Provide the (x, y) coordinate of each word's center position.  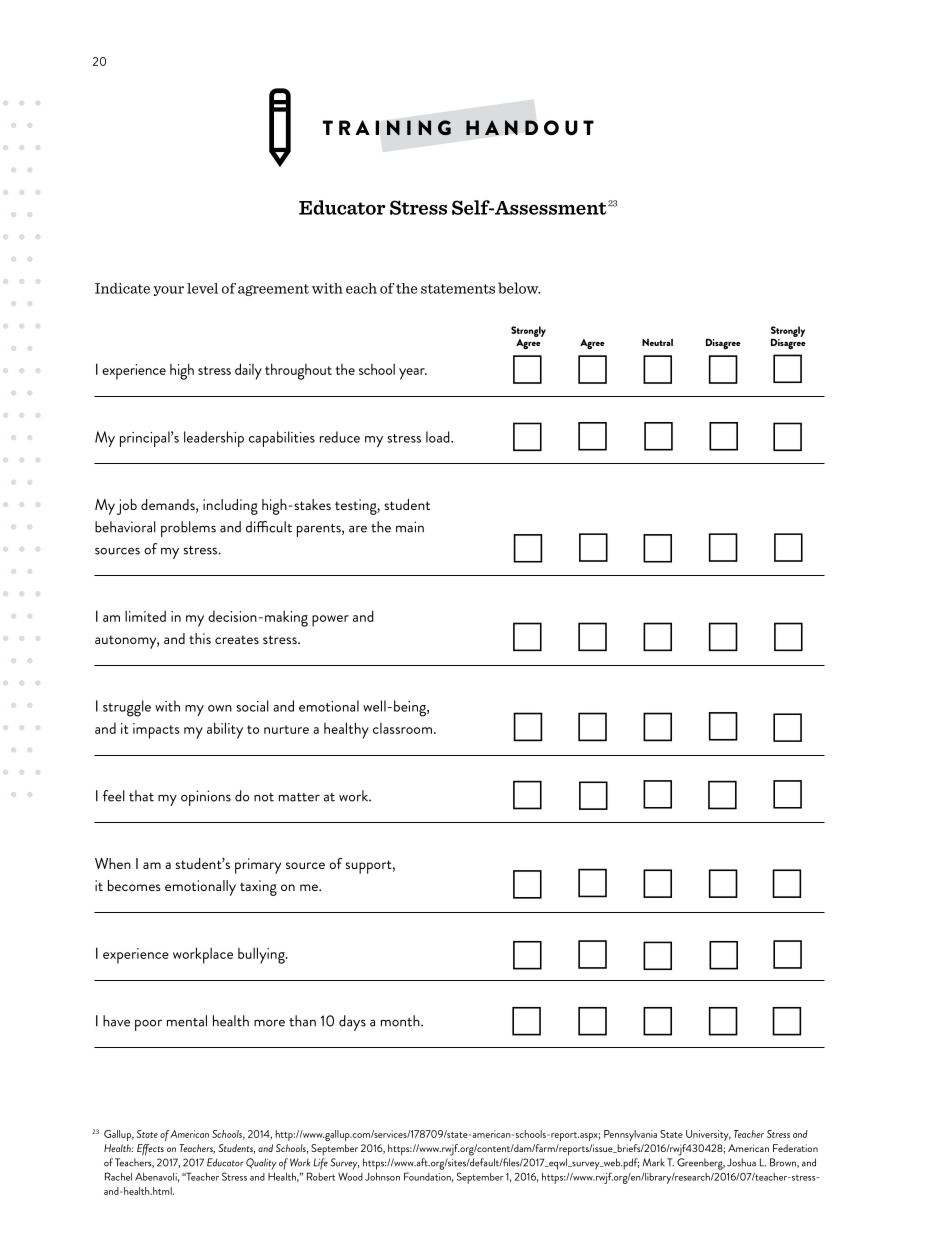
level (202, 288)
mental (187, 1021)
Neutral (657, 342)
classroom (402, 728)
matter (299, 797)
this (200, 638)
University (708, 1135)
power (330, 621)
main (410, 527)
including (230, 507)
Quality (261, 1164)
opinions (206, 798)
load (439, 437)
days (352, 1023)
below (519, 288)
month (401, 1021)
